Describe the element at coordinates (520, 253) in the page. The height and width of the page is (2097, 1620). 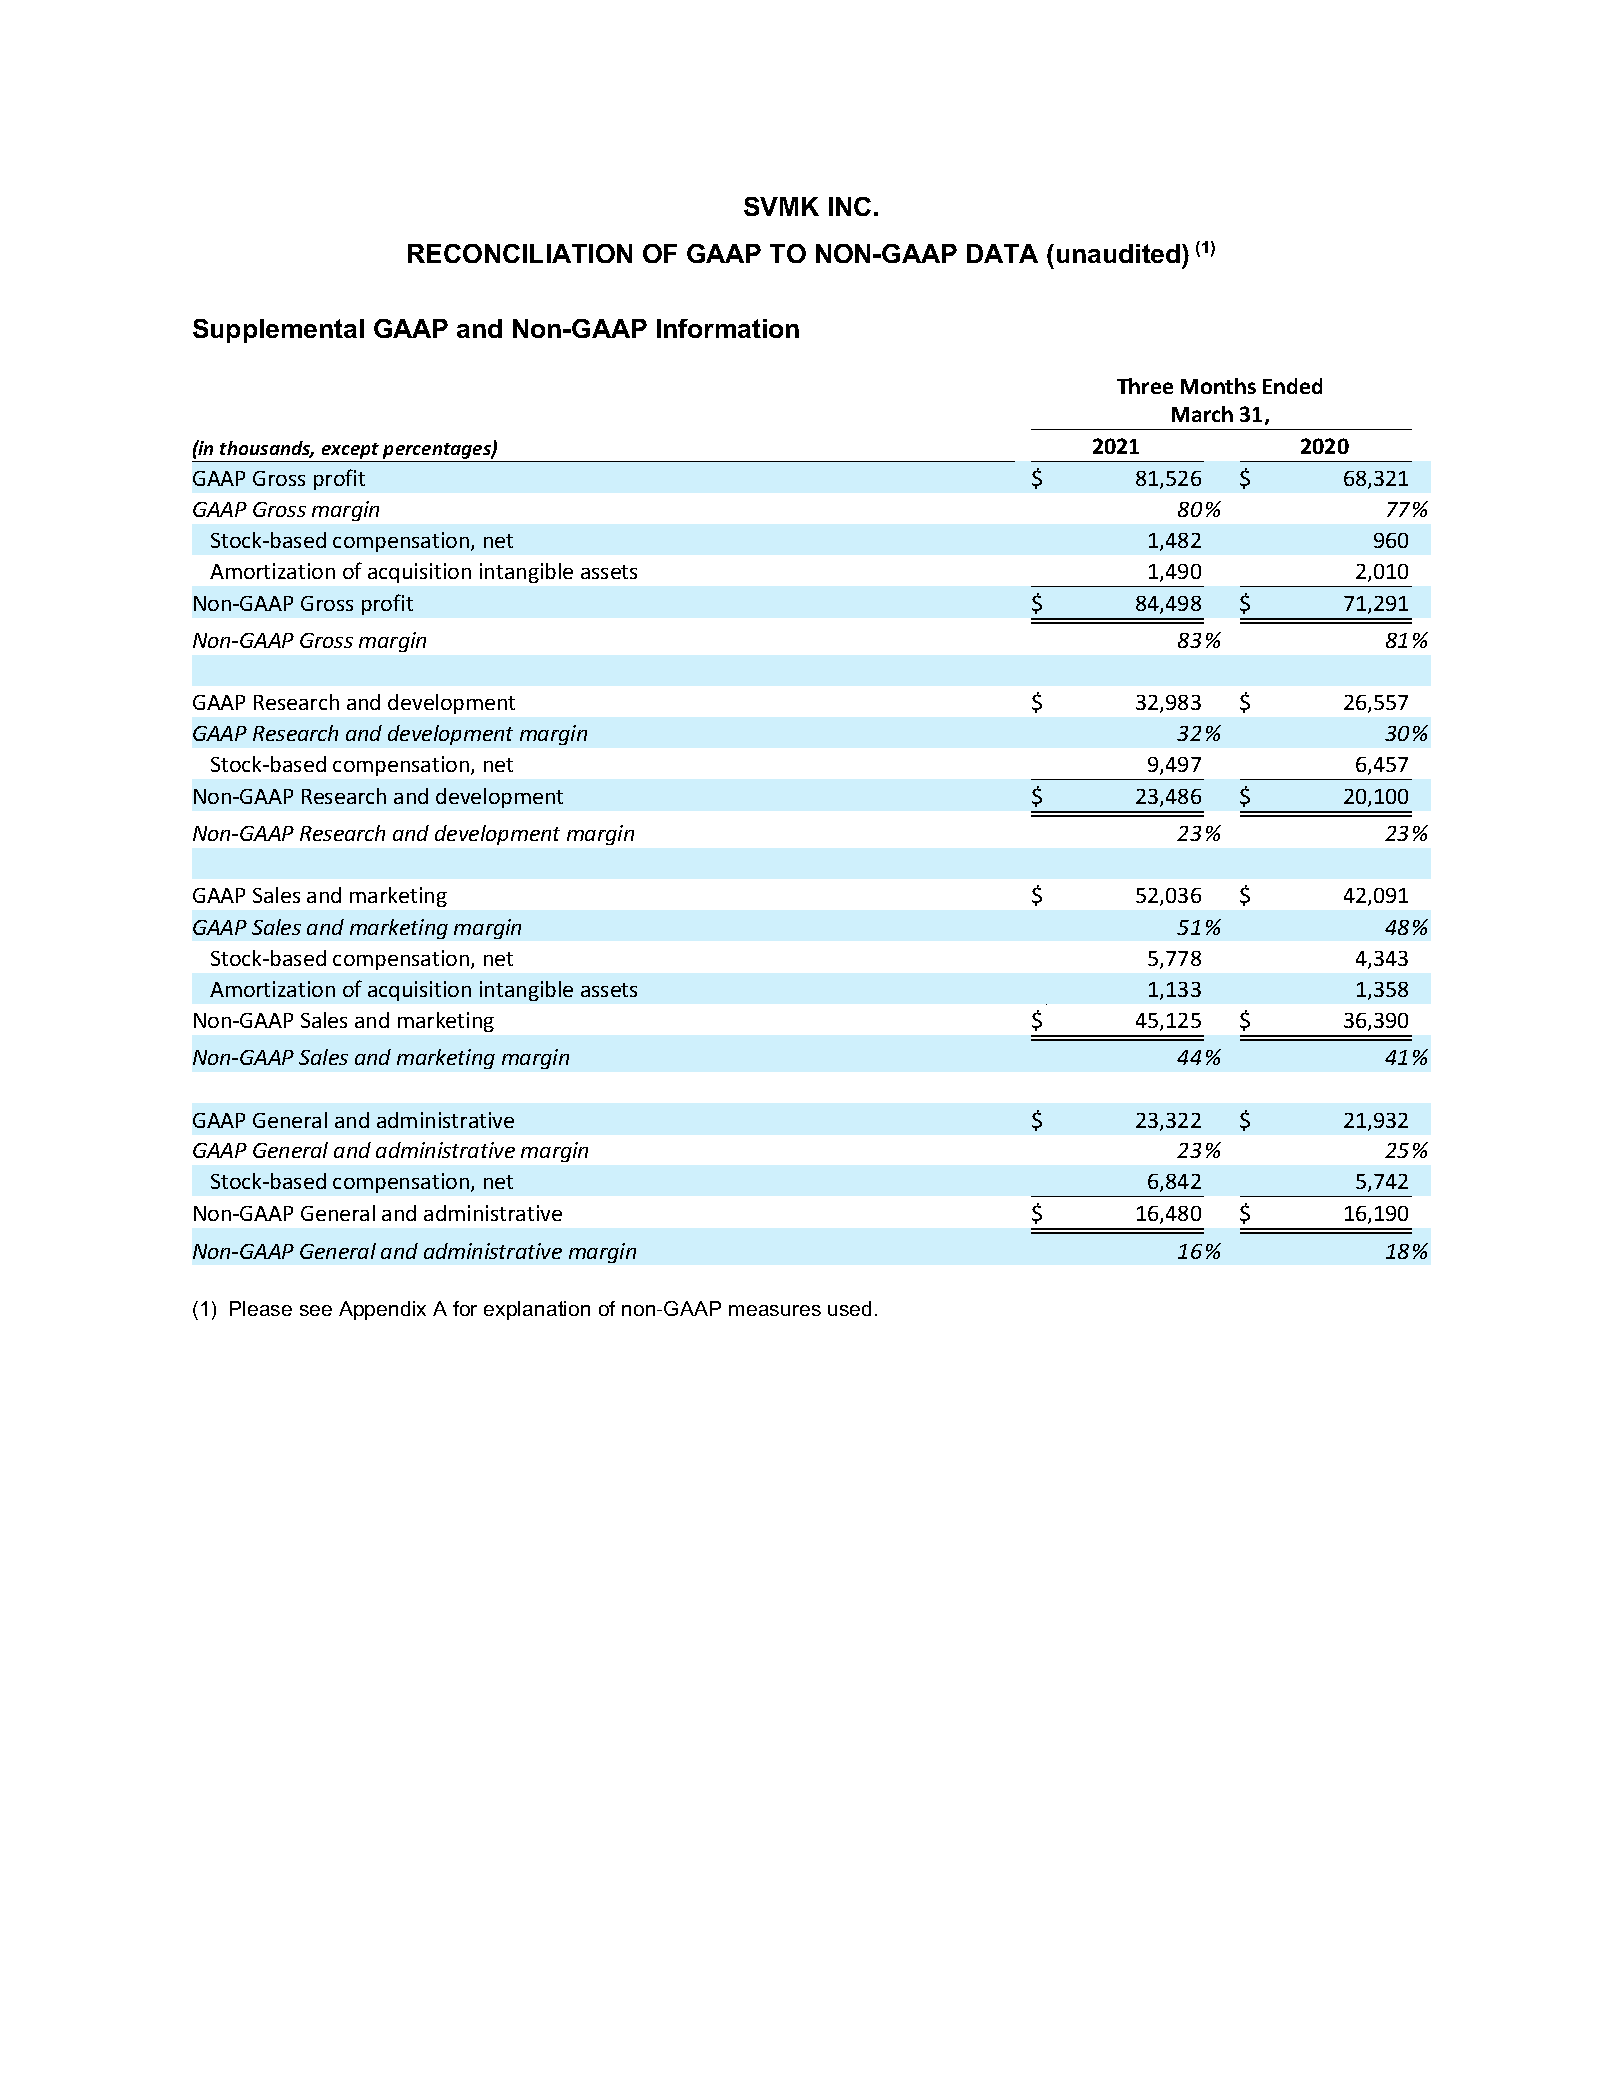
I see `RECONCILIATION` at that location.
